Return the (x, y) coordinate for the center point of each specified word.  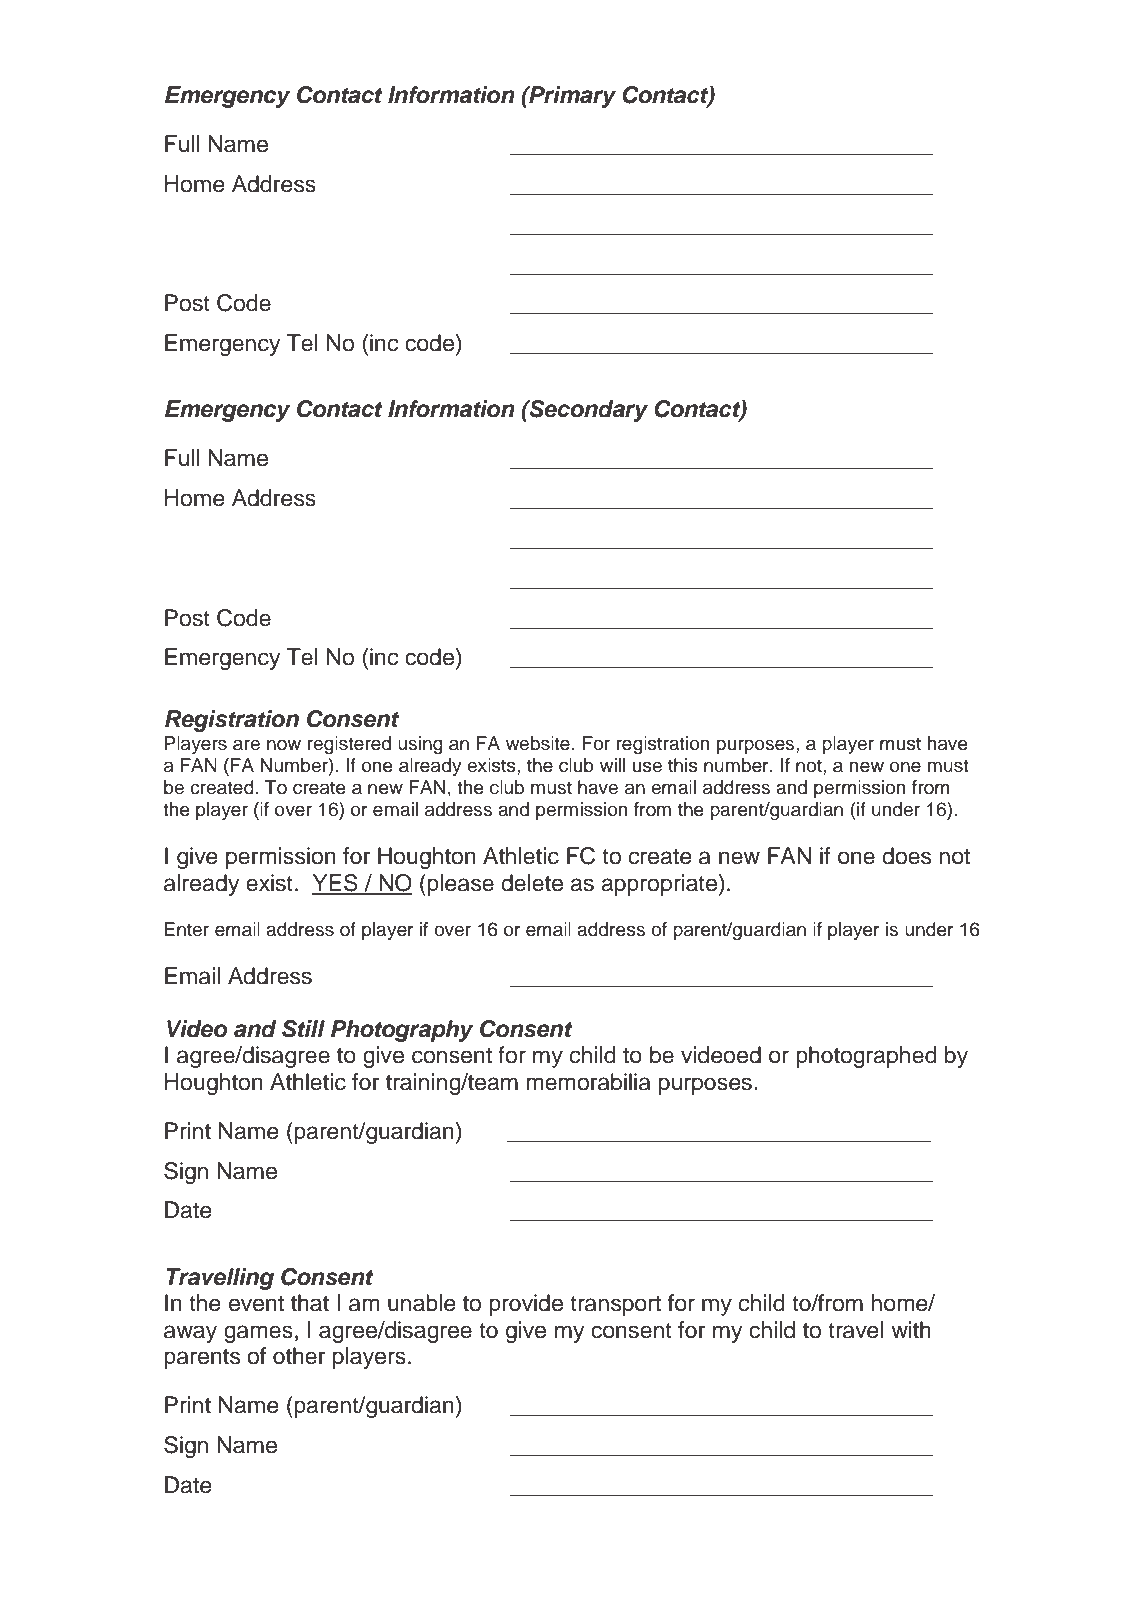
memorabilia (588, 1082)
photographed (866, 1057)
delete (532, 883)
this (683, 765)
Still (303, 1029)
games (258, 1334)
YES (336, 884)
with (911, 1329)
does (906, 856)
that (310, 1303)
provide (526, 1305)
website (538, 743)
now (284, 745)
